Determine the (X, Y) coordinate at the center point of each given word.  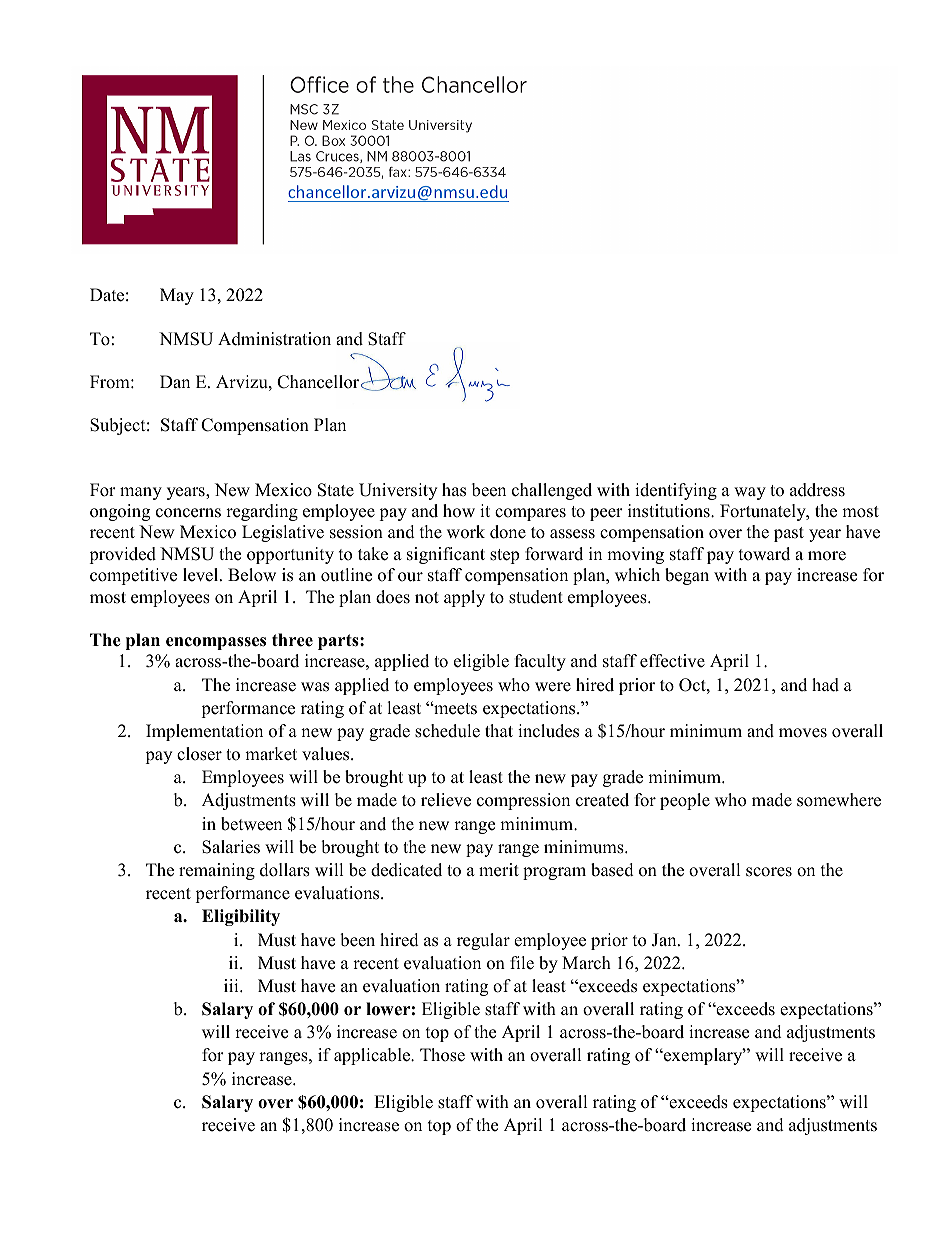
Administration (274, 339)
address (817, 490)
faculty (540, 662)
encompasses (216, 643)
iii (232, 985)
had (825, 685)
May (177, 296)
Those (442, 1055)
